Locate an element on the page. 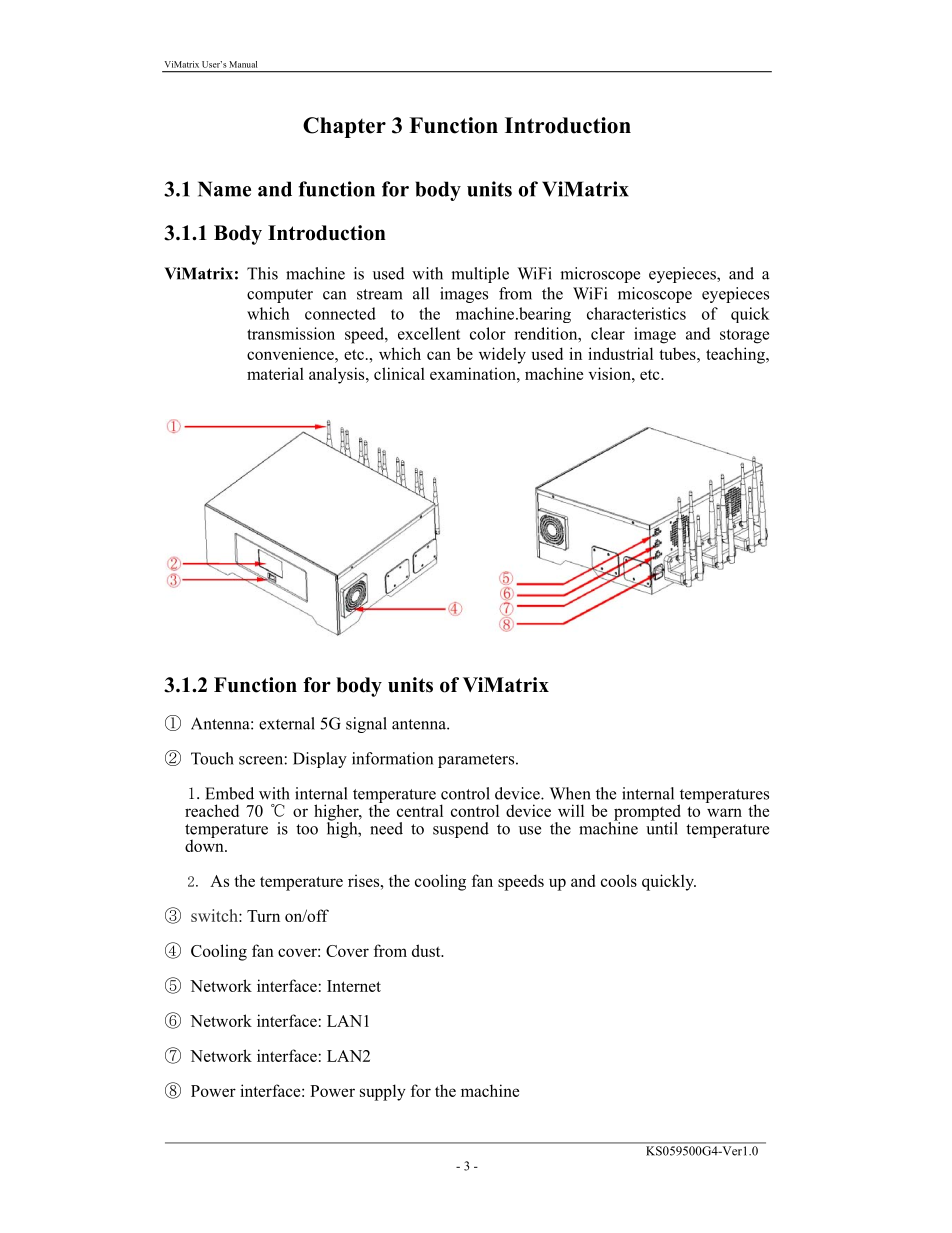 Image resolution: width=952 pixels, height=1233 pixels. characteristics is located at coordinates (636, 313).
